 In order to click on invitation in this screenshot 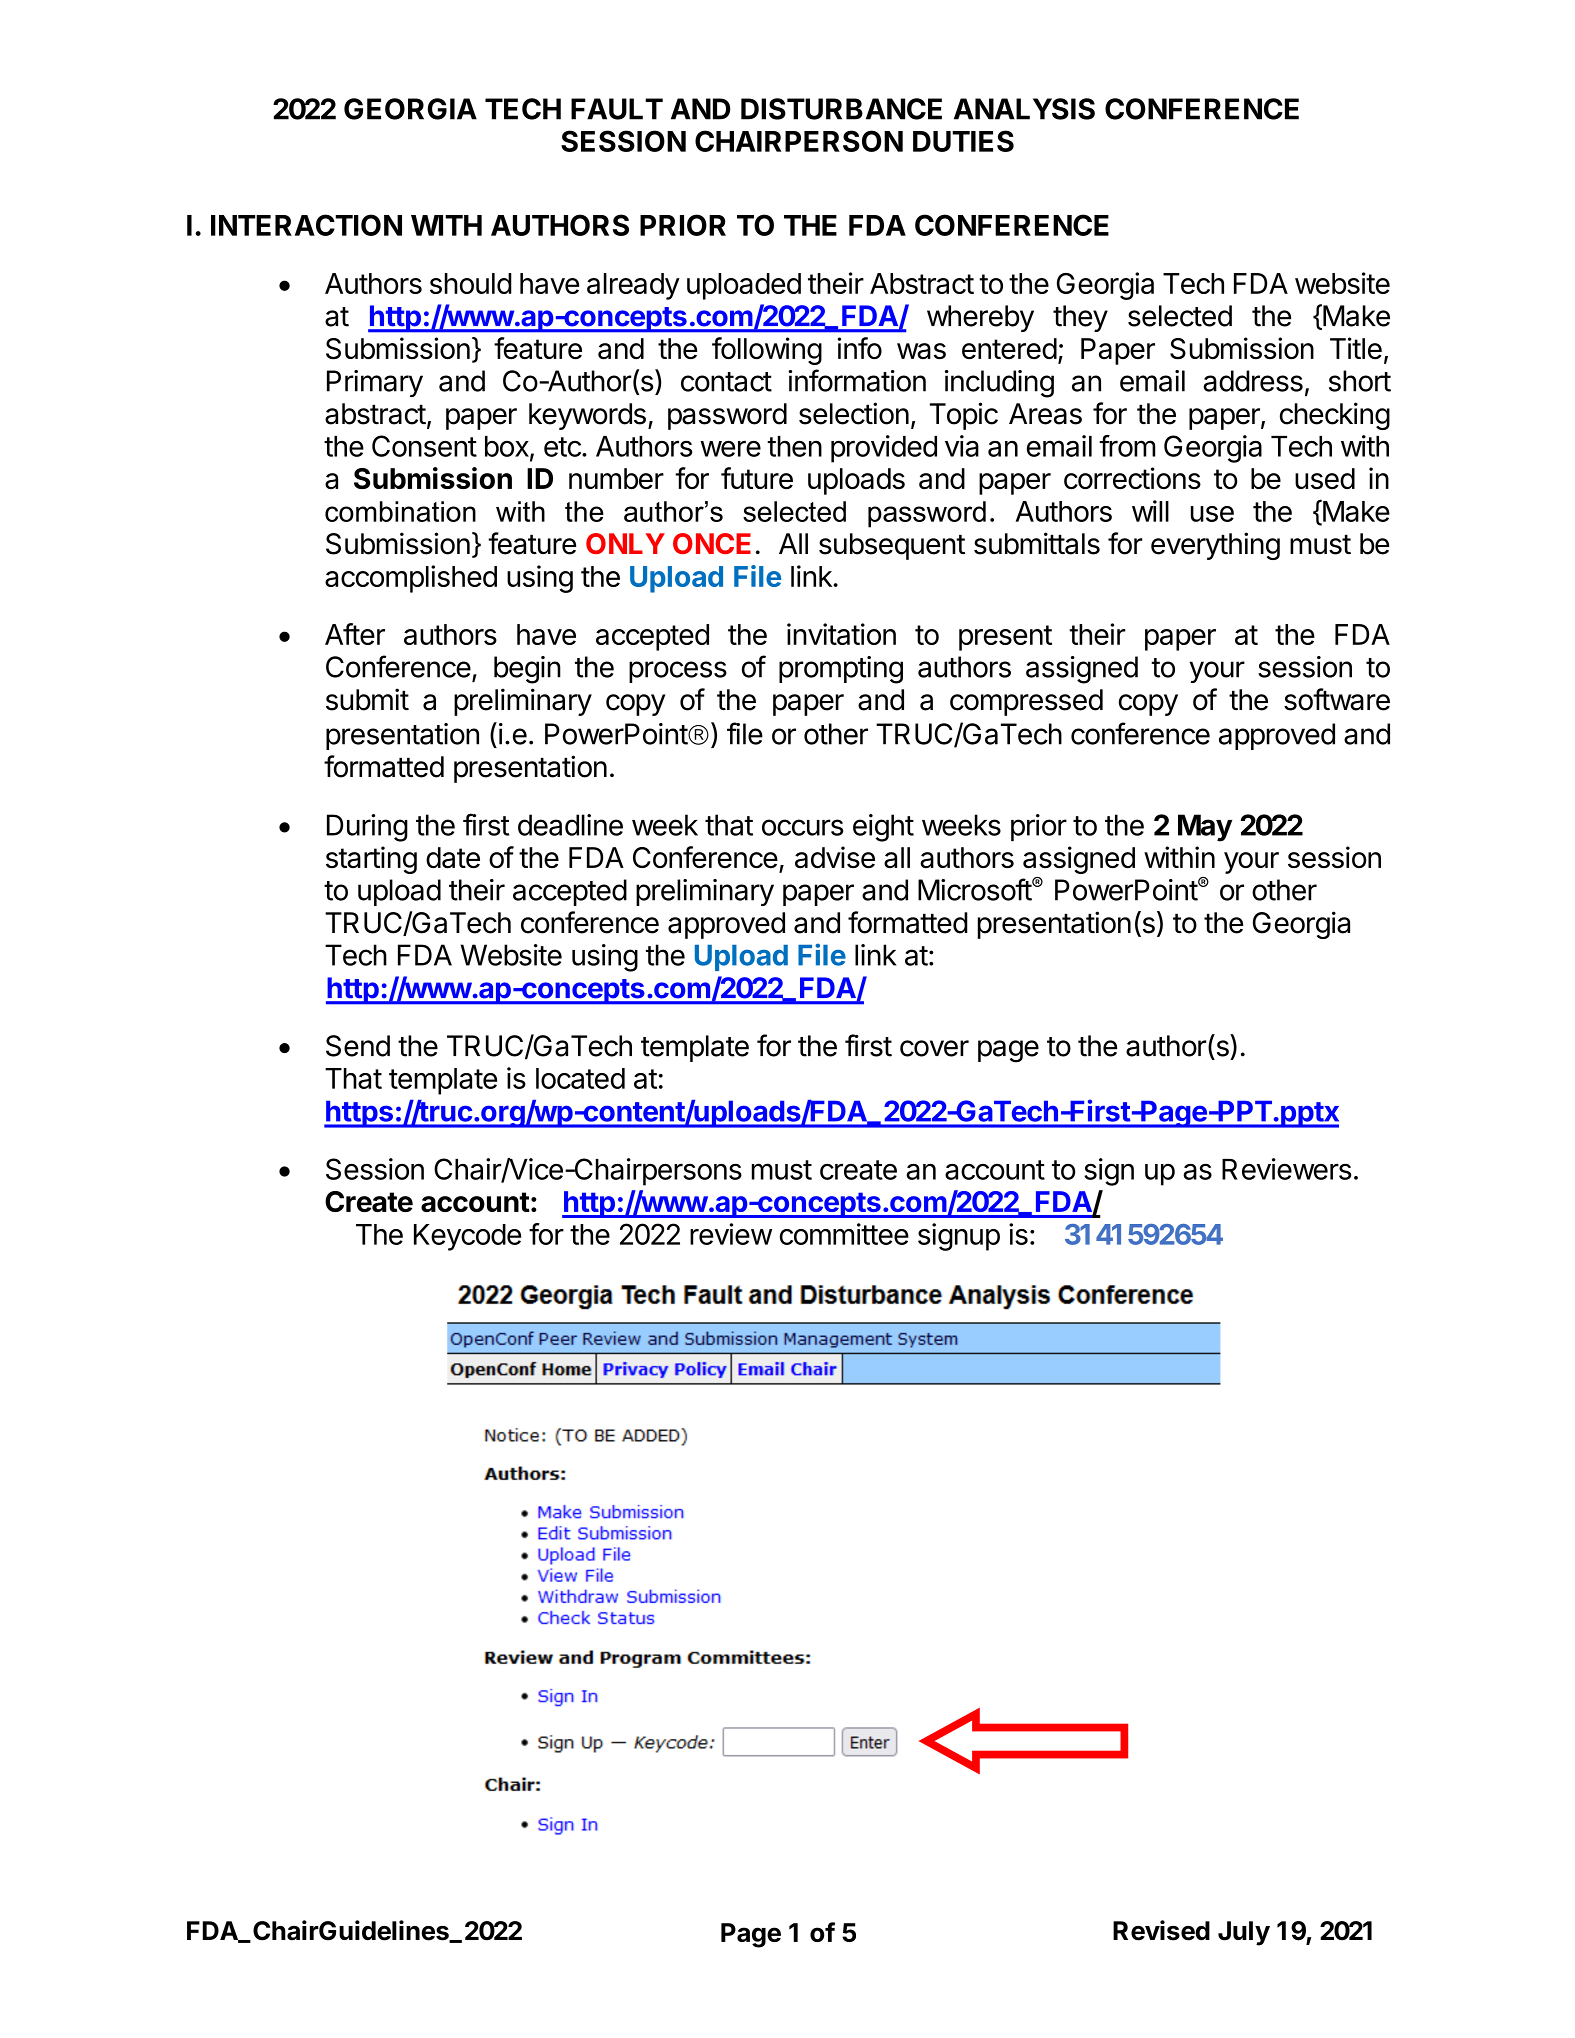, I will do `click(841, 634)`.
